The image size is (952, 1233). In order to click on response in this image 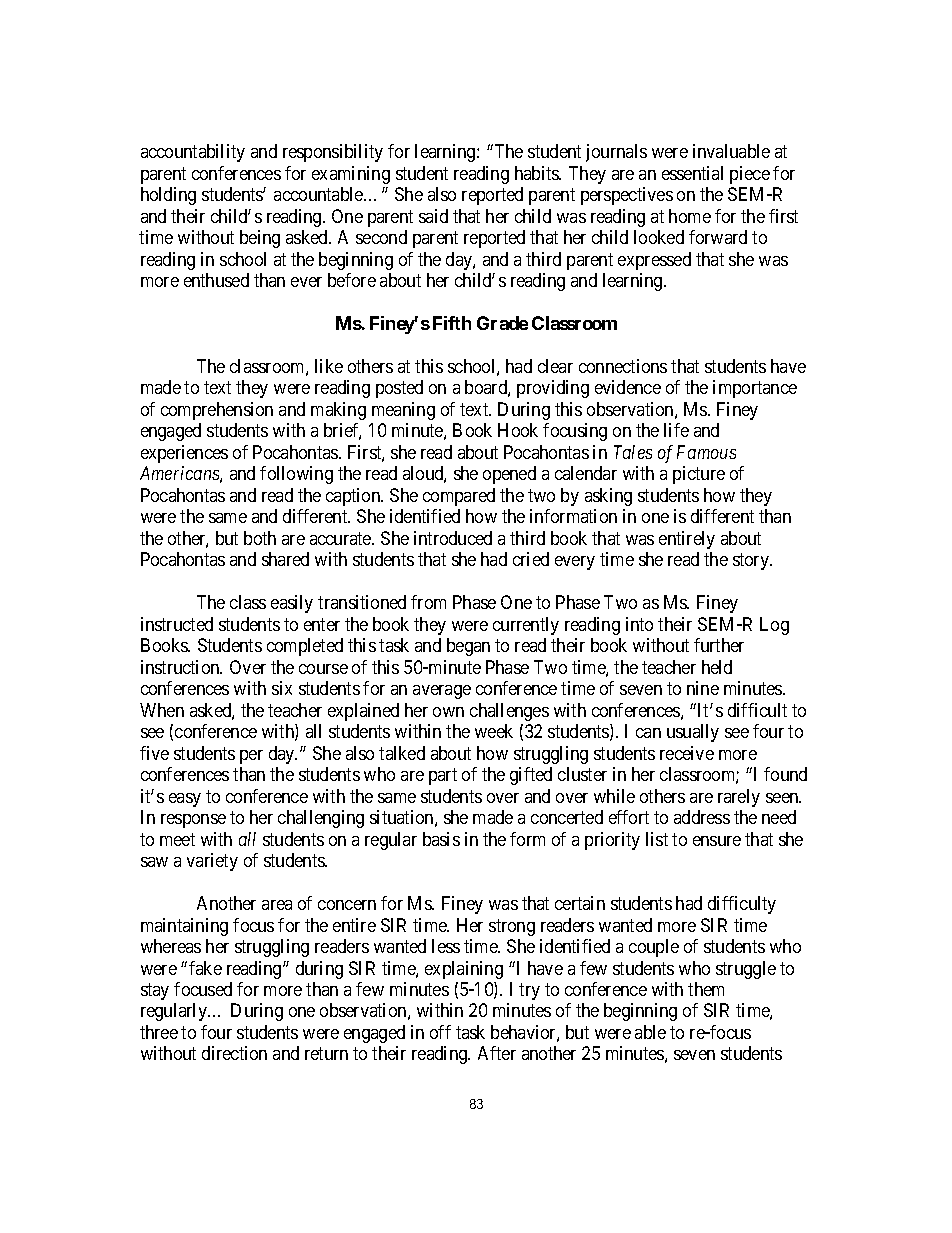, I will do `click(193, 821)`.
